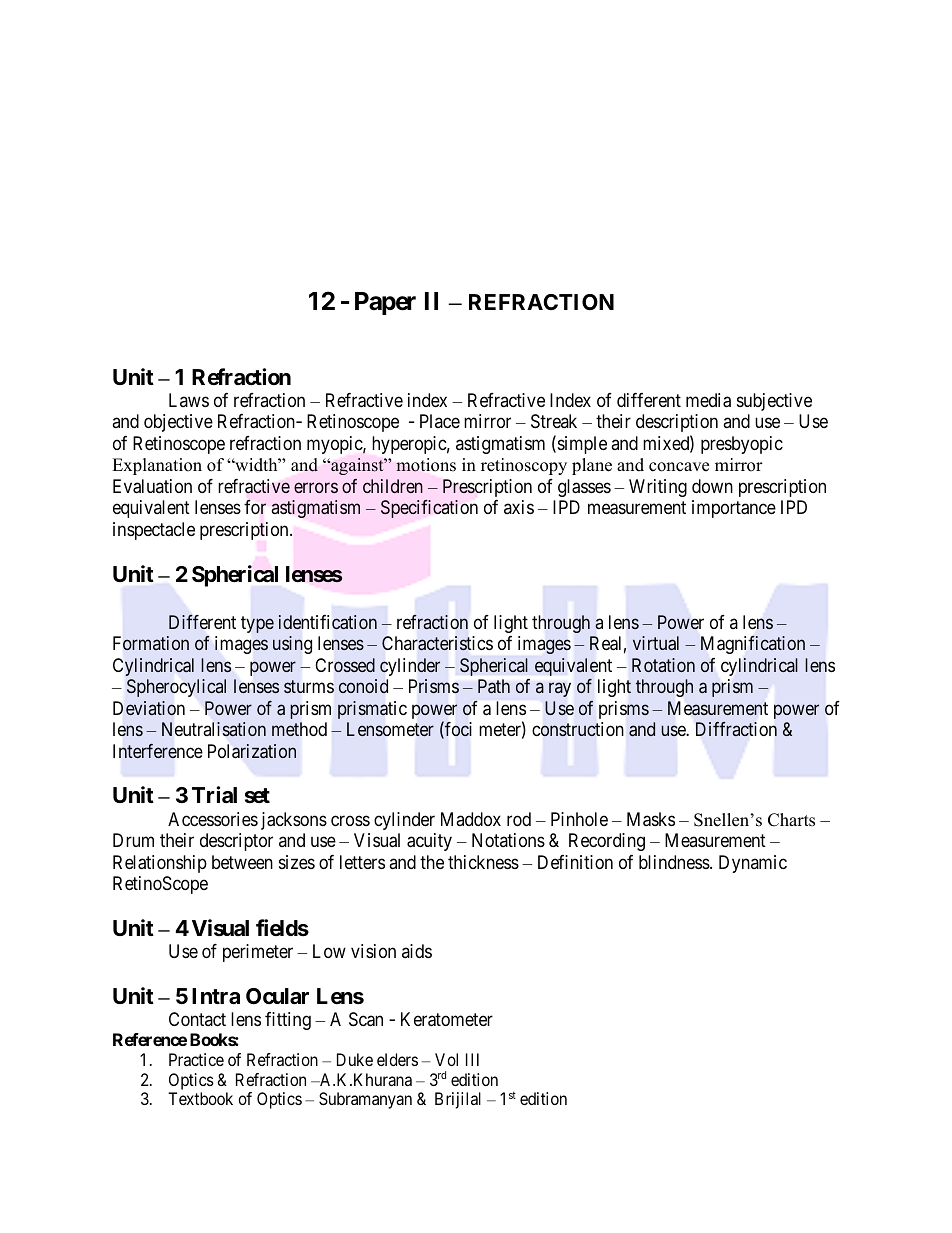 The height and width of the screenshot is (1233, 952). Describe the element at coordinates (385, 303) in the screenshot. I see `Paper` at that location.
